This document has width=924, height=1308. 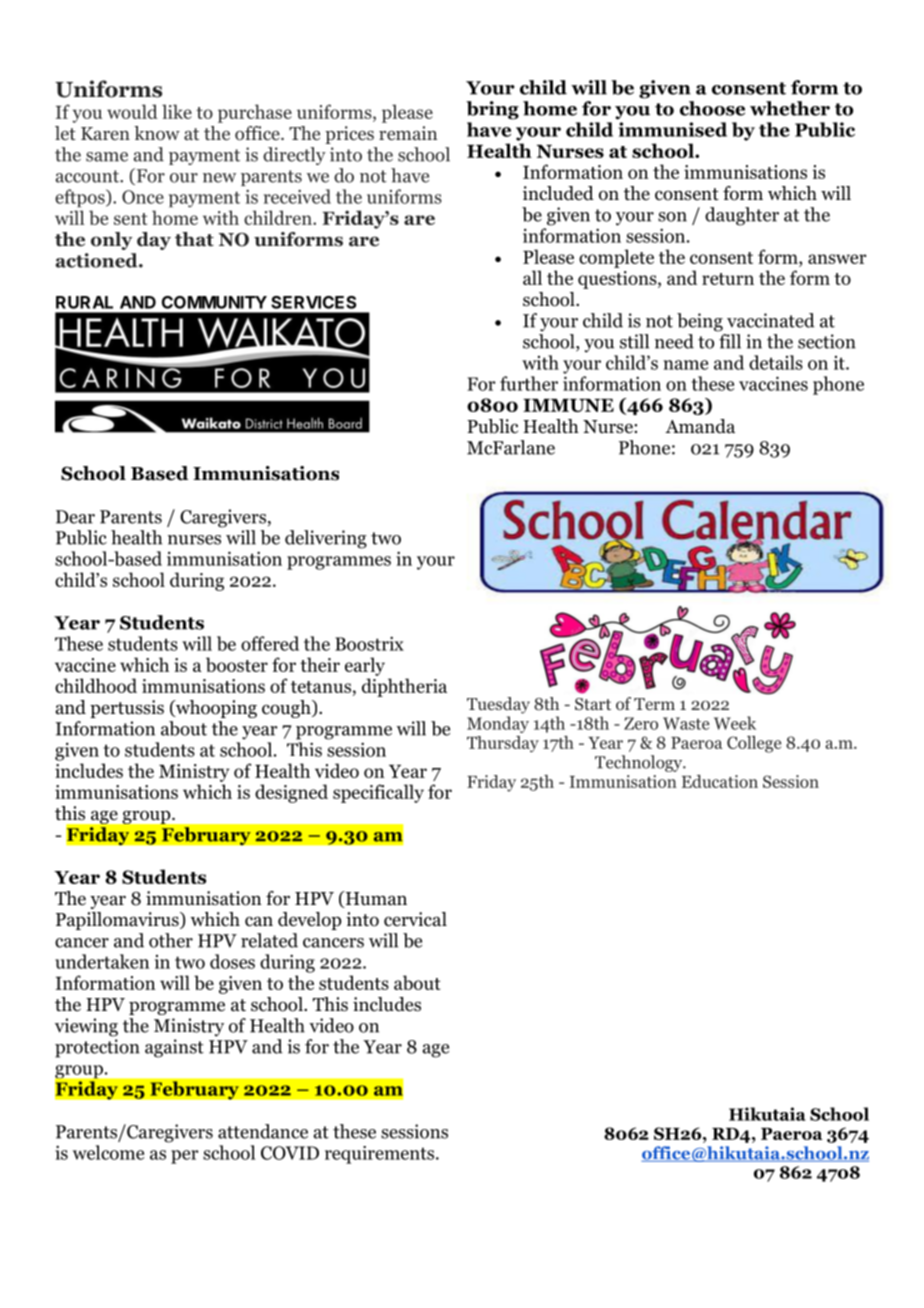 What do you see at coordinates (720, 781) in the document?
I see `Education` at bounding box center [720, 781].
